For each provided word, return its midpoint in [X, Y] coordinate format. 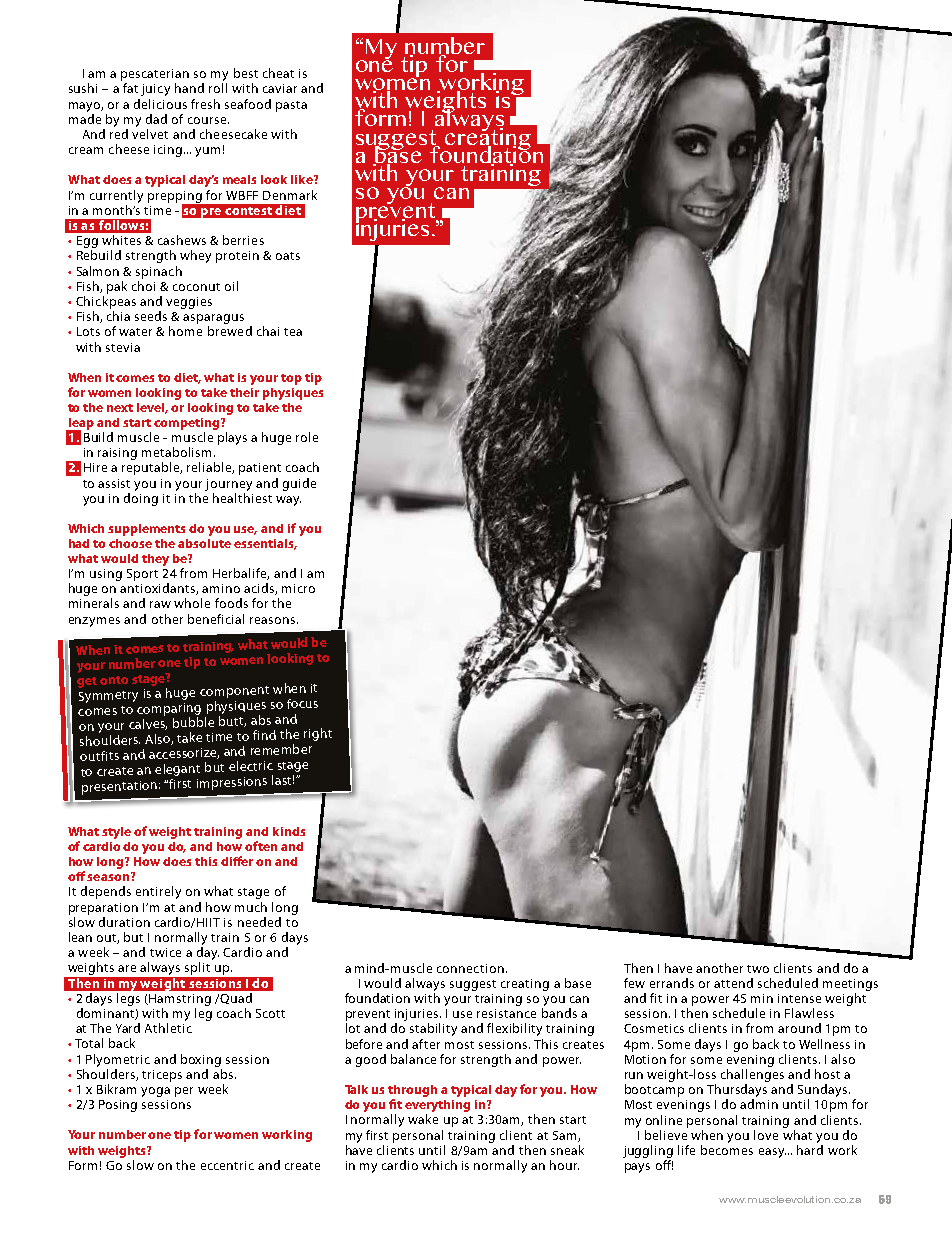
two [758, 969]
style [116, 833]
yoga [155, 1092]
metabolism [178, 452]
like [303, 179]
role [307, 437]
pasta [291, 106]
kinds [289, 831]
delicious [160, 104]
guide [299, 484]
